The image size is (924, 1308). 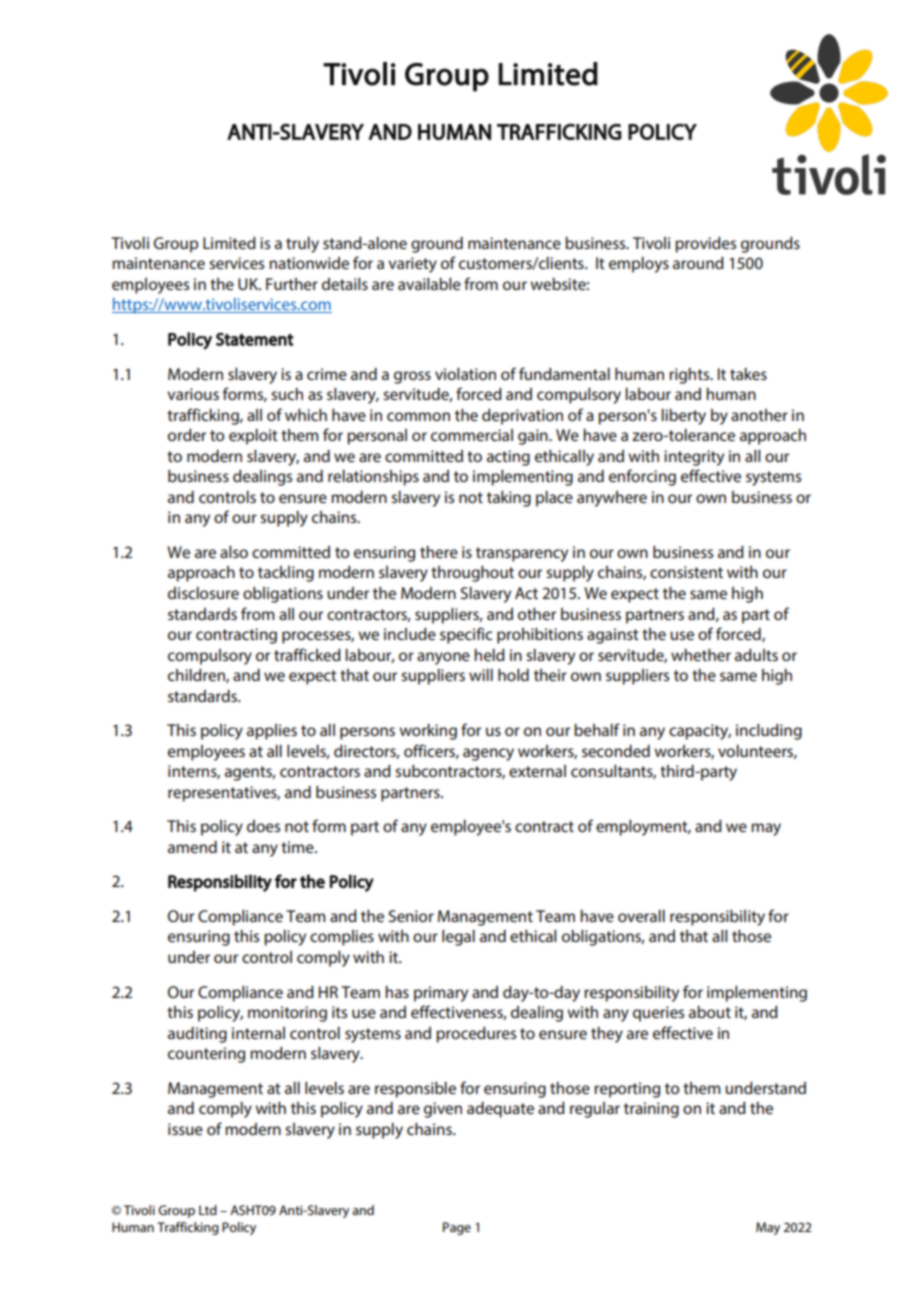 I want to click on taking, so click(x=509, y=499).
